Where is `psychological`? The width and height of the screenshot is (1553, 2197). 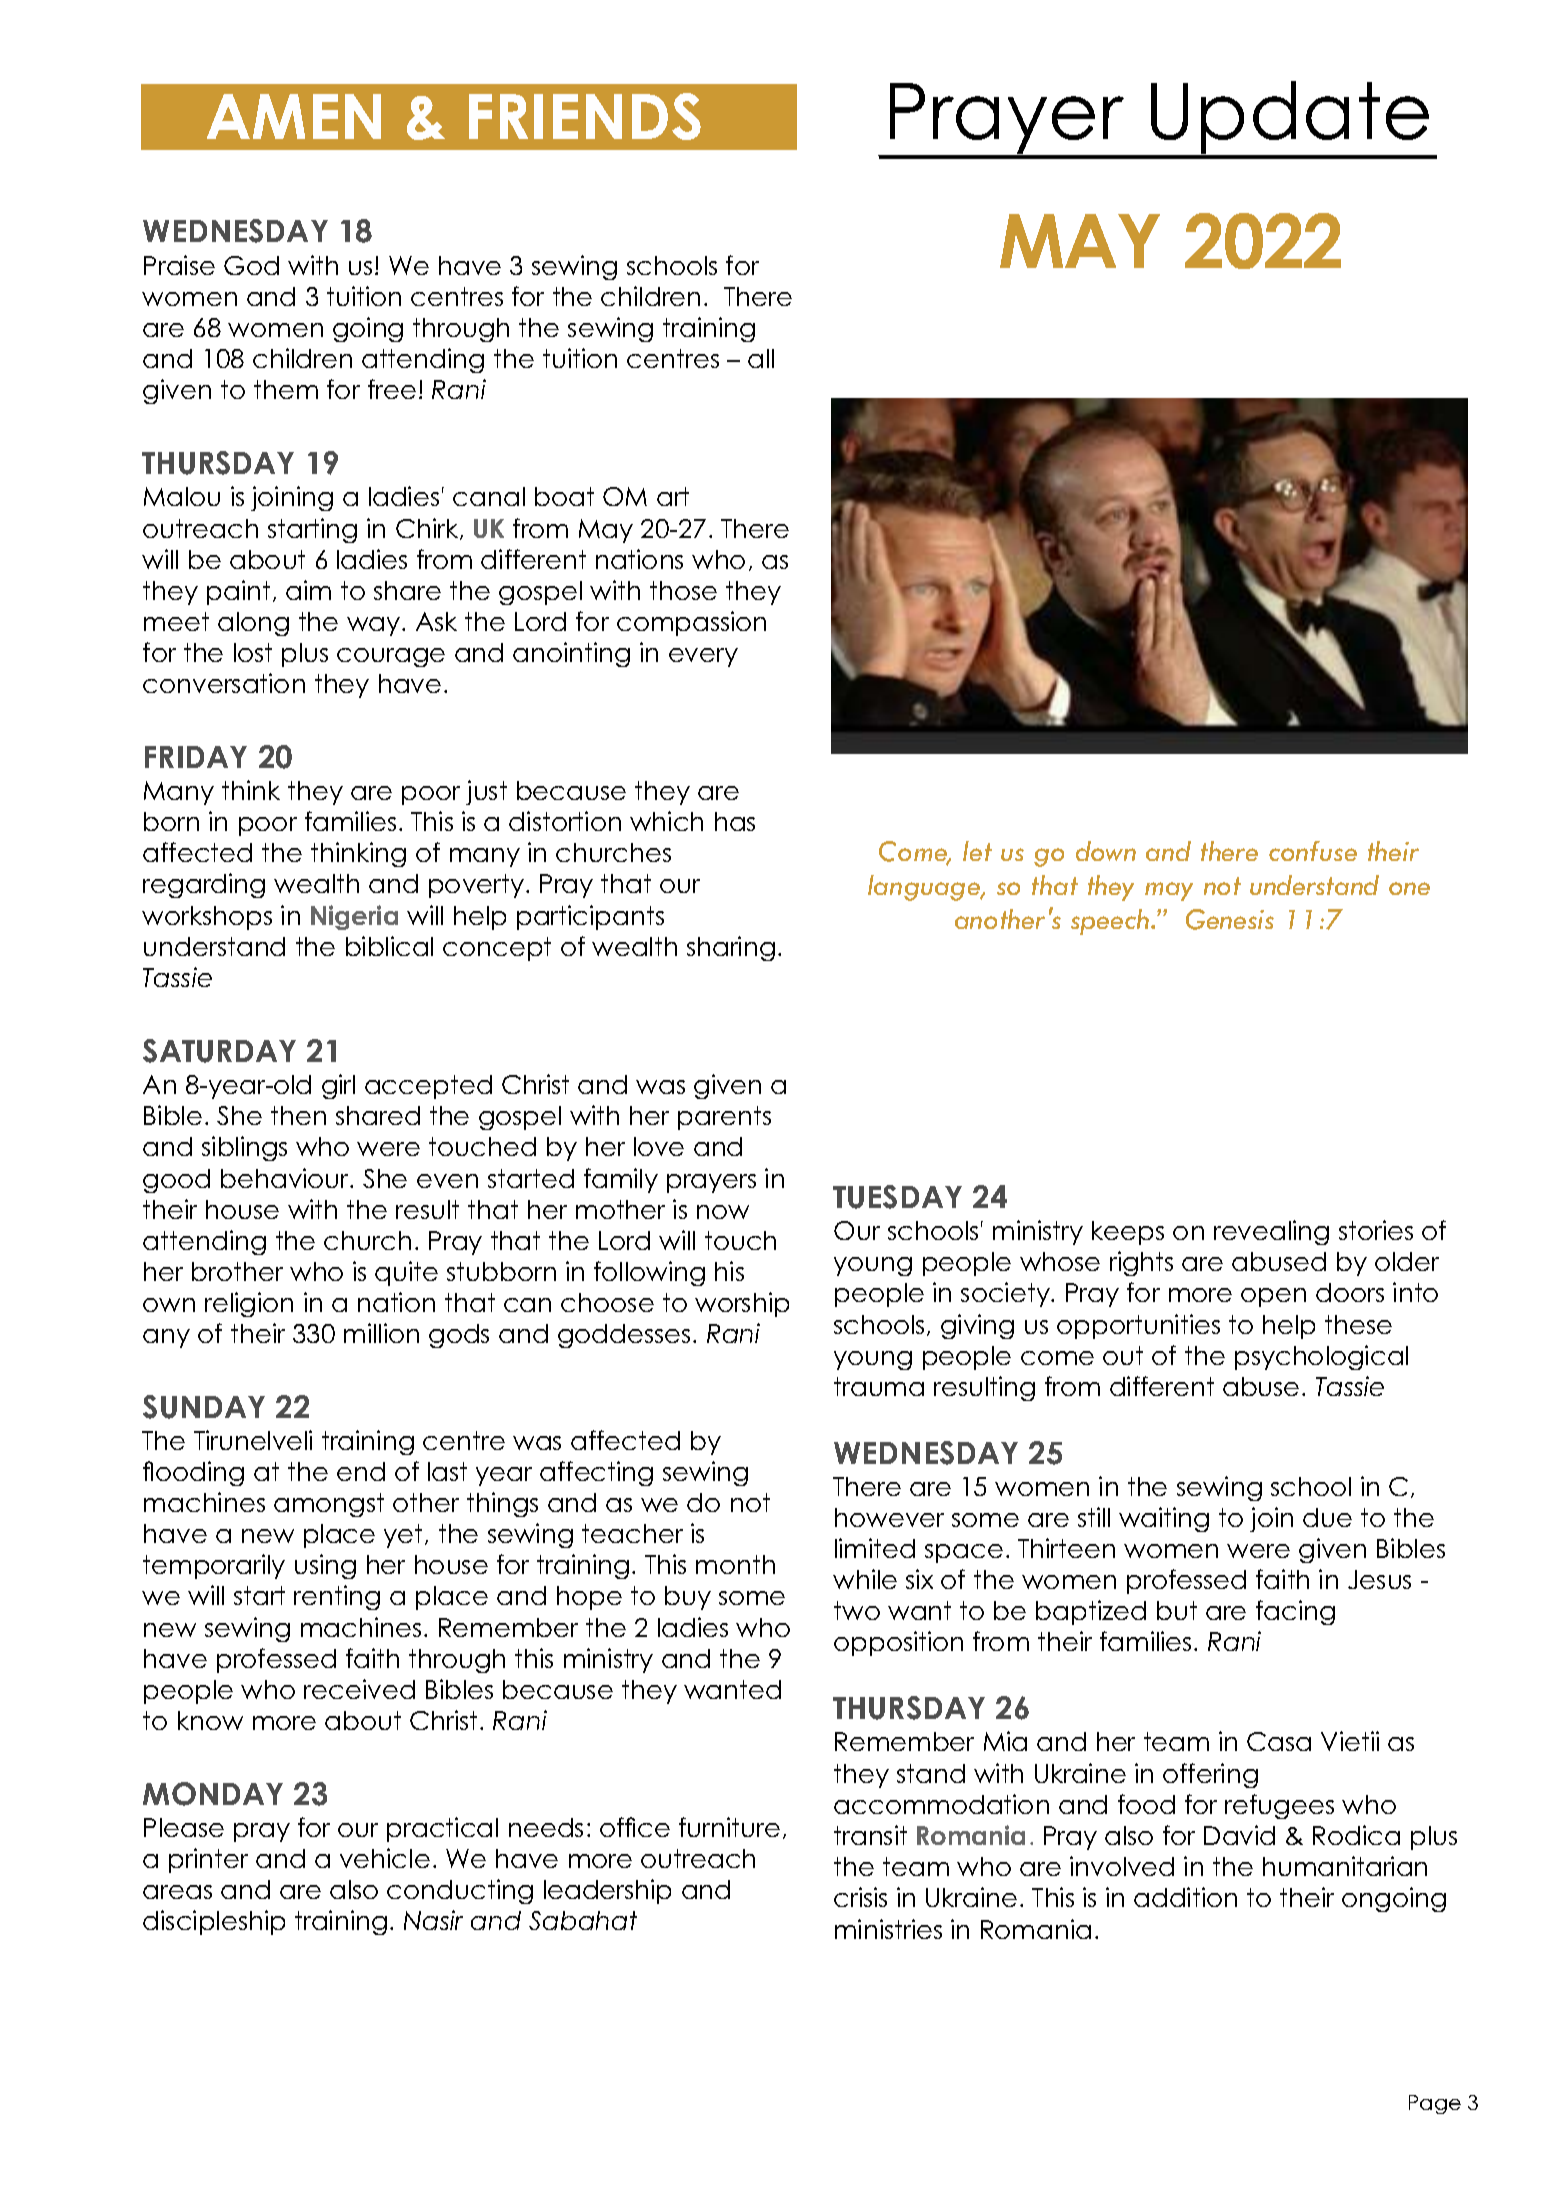 psychological is located at coordinates (1321, 1357).
